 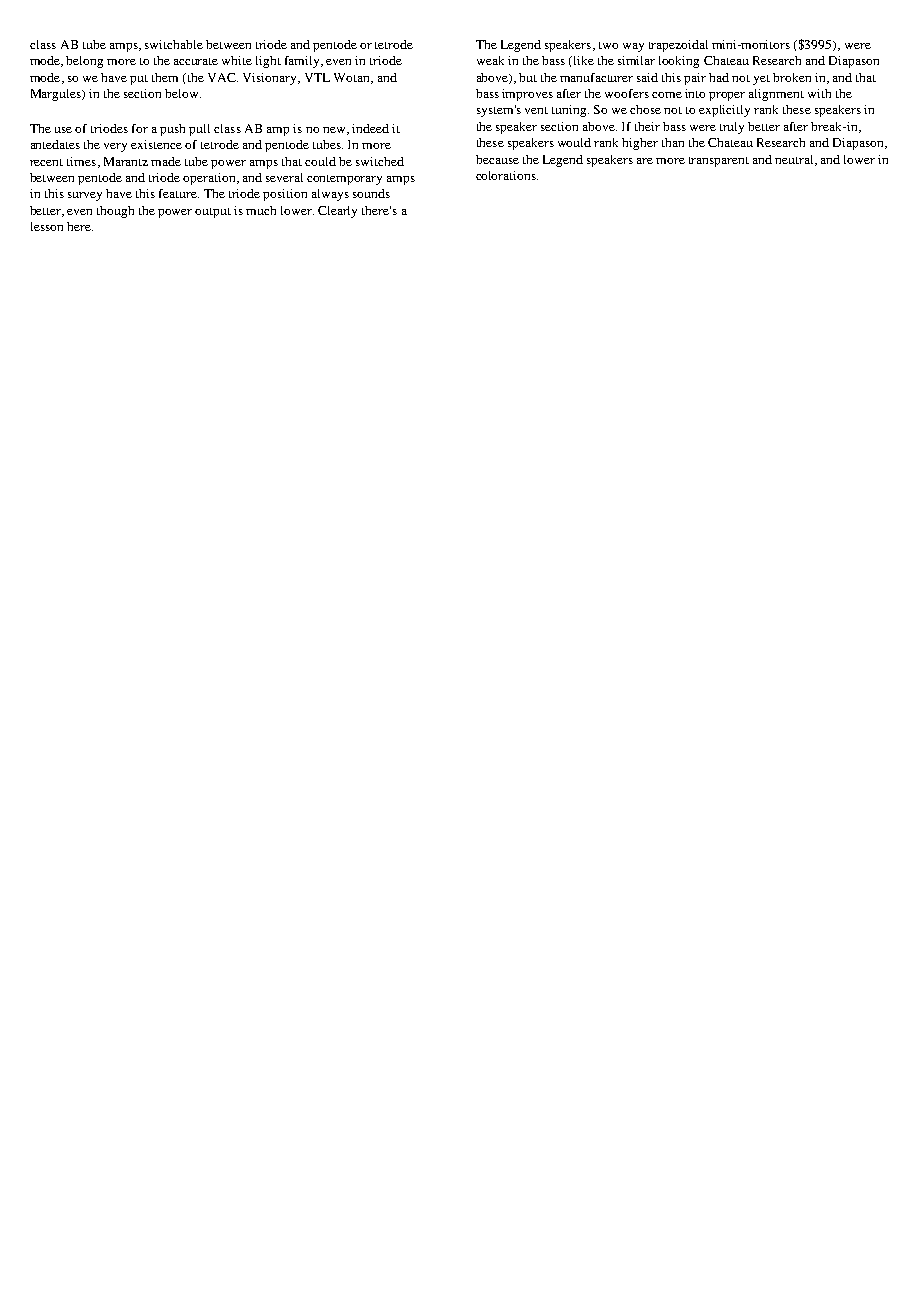 What do you see at coordinates (172, 130) in the screenshot?
I see `push` at bounding box center [172, 130].
